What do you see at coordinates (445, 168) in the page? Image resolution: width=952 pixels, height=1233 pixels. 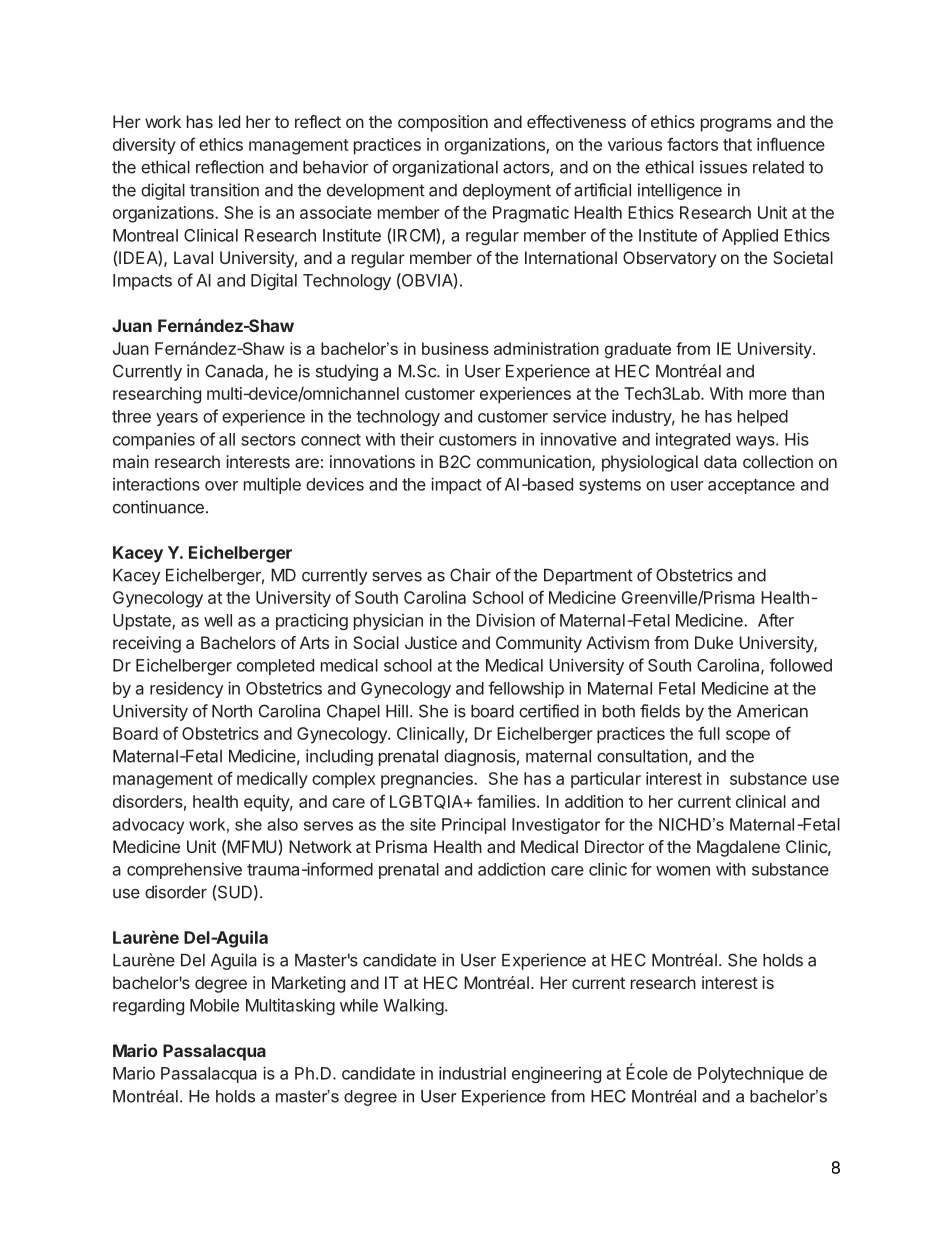 I see `organizational` at bounding box center [445, 168].
